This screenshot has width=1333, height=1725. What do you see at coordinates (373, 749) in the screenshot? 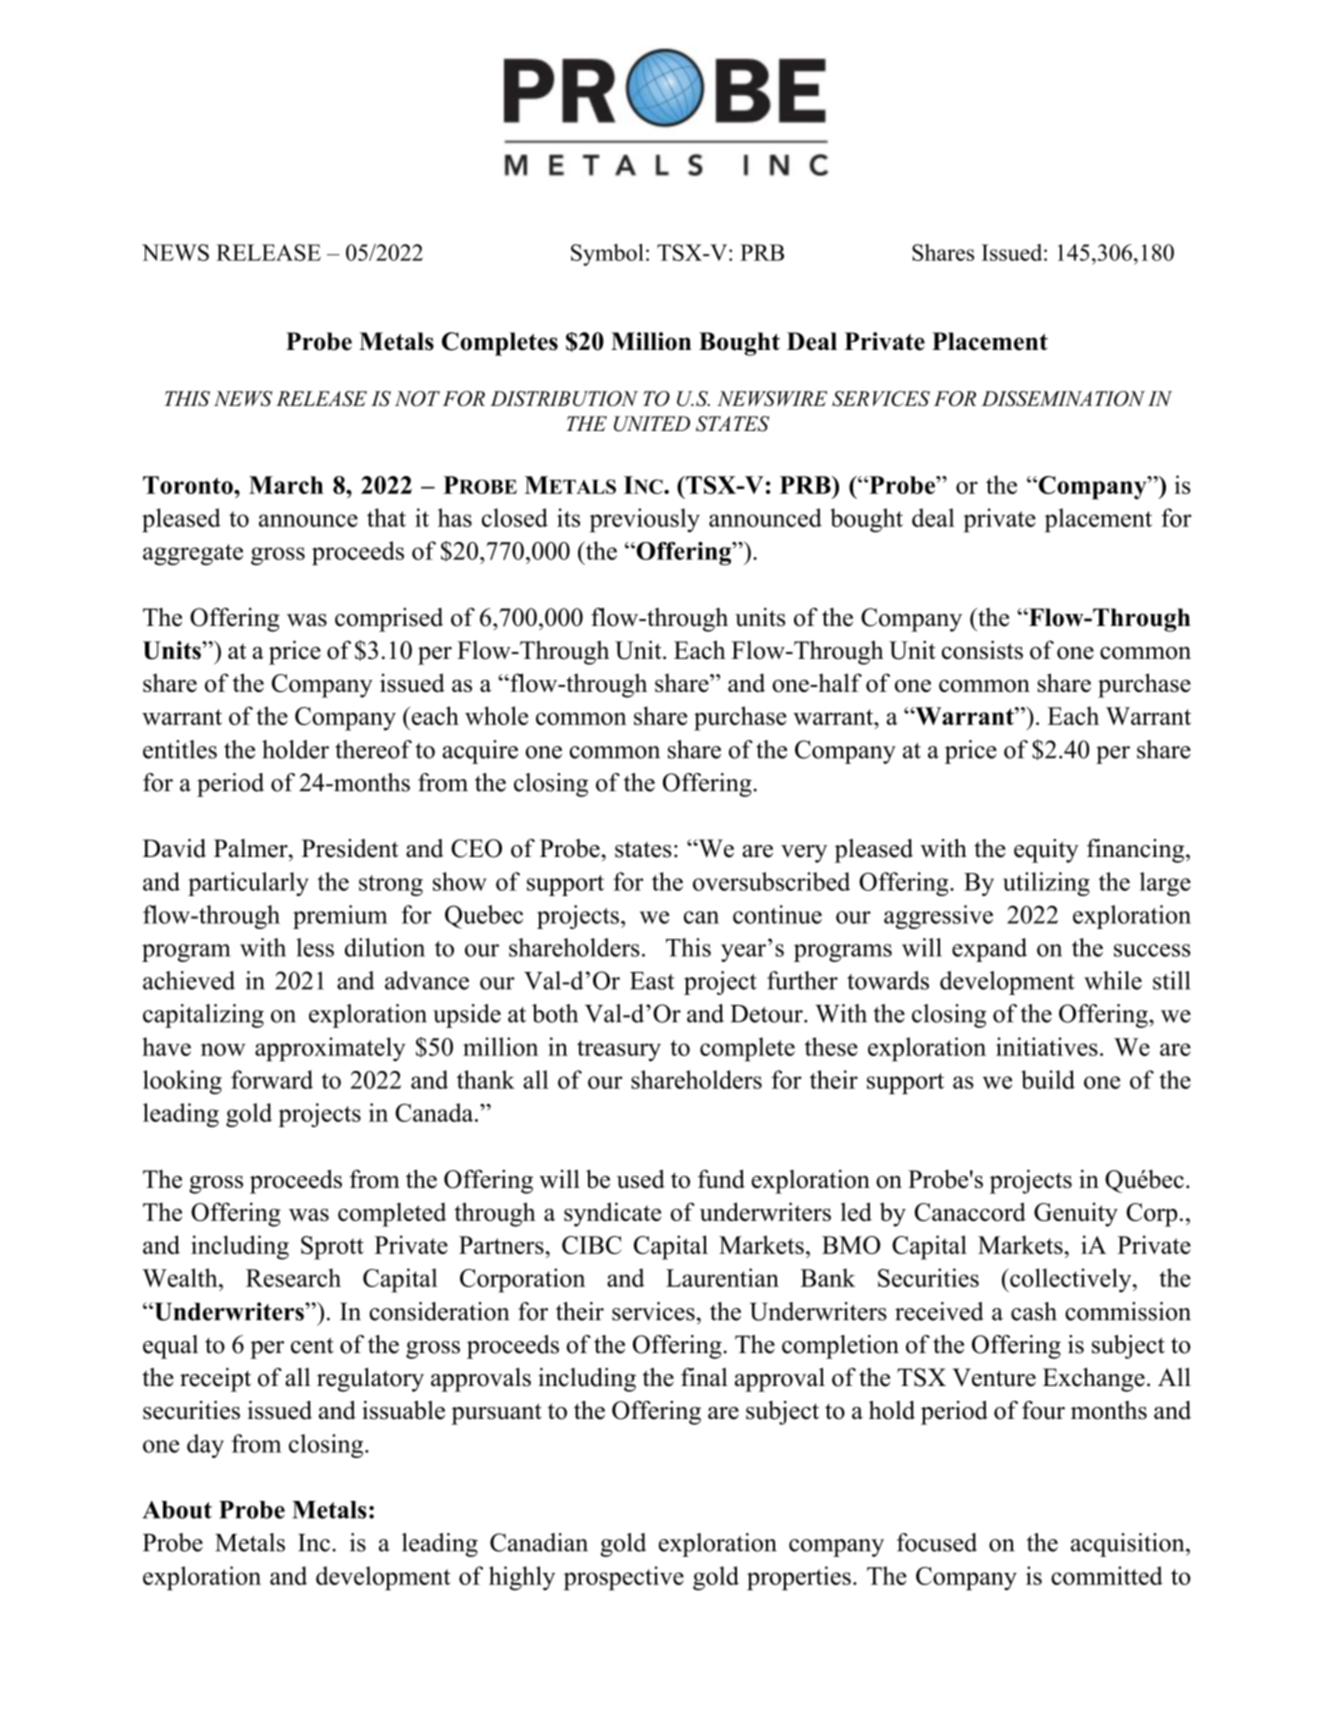
I see `thereof` at bounding box center [373, 749].
